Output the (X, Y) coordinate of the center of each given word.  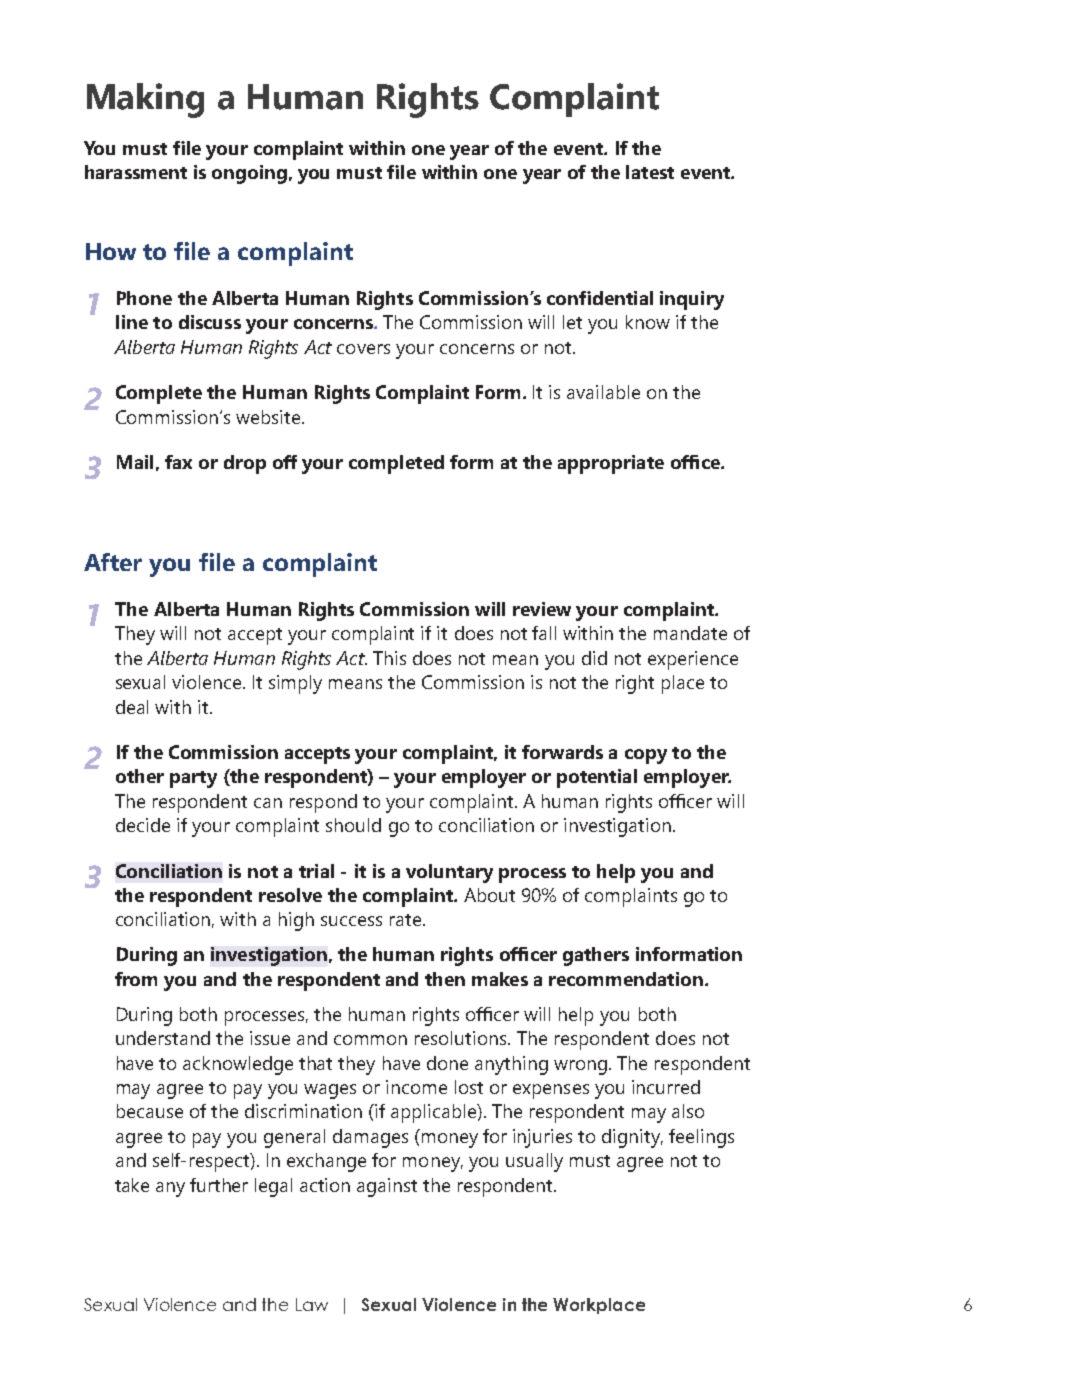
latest (650, 172)
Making (145, 100)
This (389, 658)
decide (143, 825)
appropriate (611, 464)
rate (407, 920)
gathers (596, 956)
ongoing (249, 174)
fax (178, 462)
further (219, 1185)
